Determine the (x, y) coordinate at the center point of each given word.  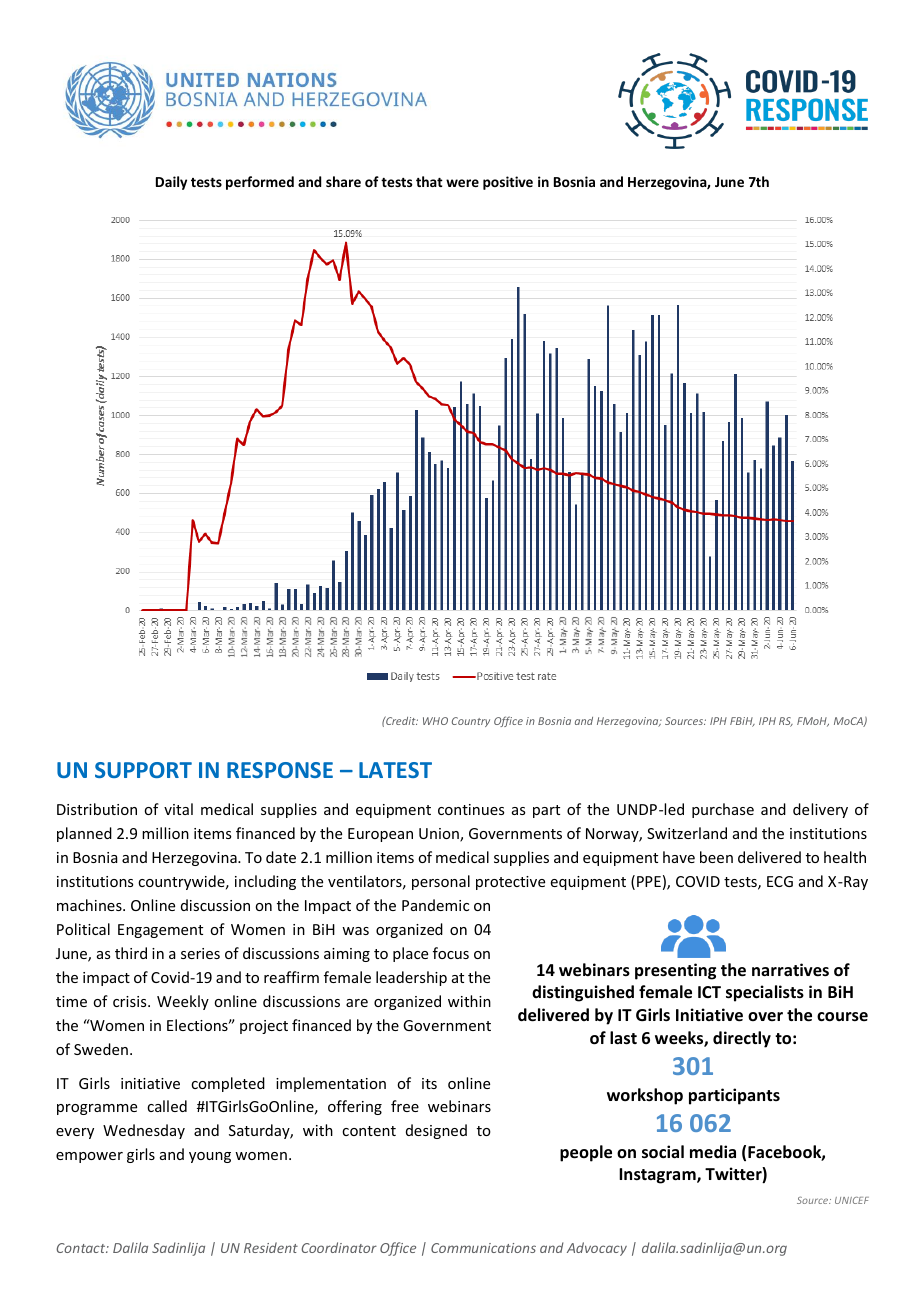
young (210, 1157)
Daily (171, 183)
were (462, 183)
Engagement (160, 931)
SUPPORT (143, 770)
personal (441, 882)
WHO (435, 721)
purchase (723, 810)
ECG (780, 881)
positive (508, 183)
